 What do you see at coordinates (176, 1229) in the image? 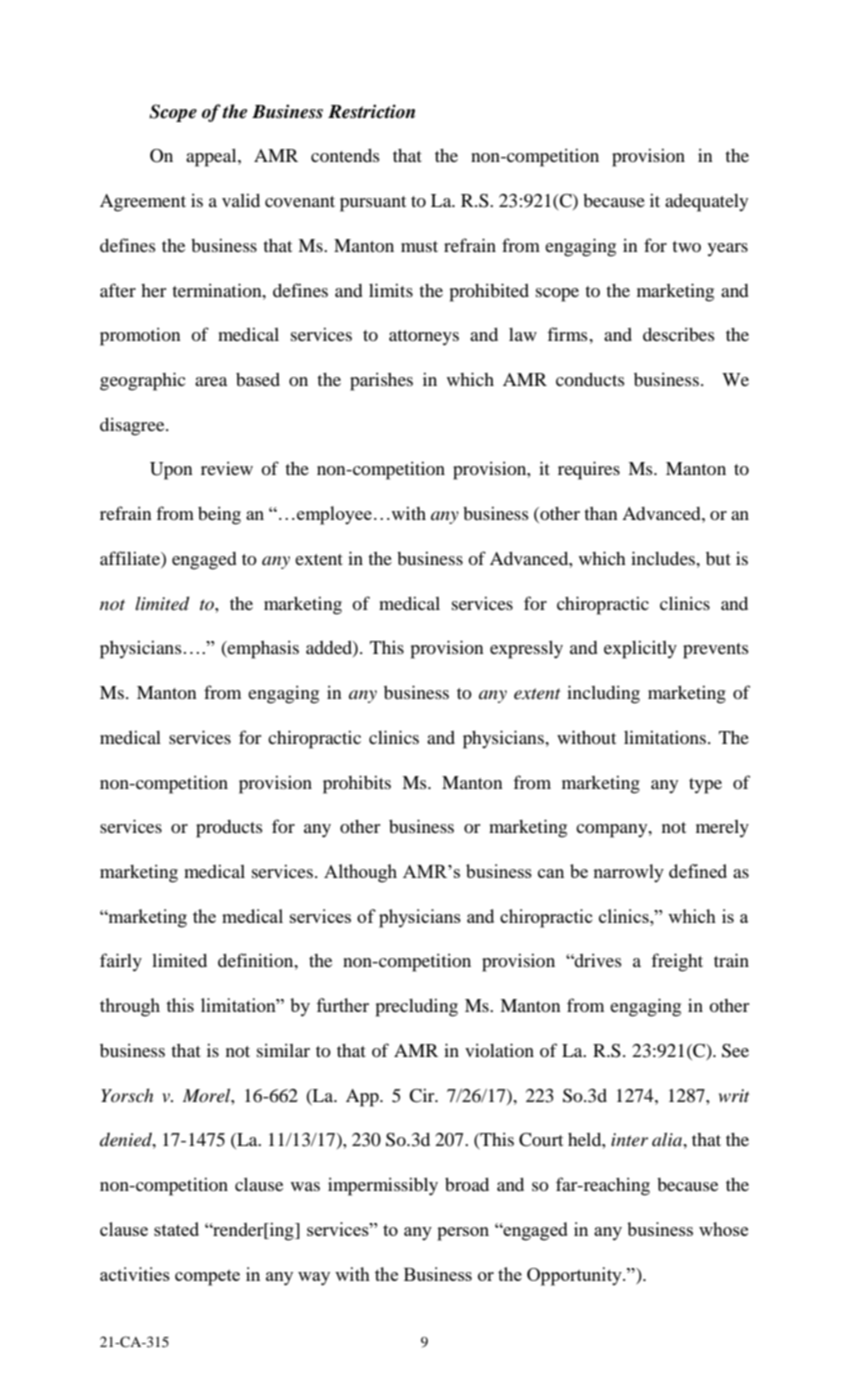
I see `stated` at bounding box center [176, 1229].
